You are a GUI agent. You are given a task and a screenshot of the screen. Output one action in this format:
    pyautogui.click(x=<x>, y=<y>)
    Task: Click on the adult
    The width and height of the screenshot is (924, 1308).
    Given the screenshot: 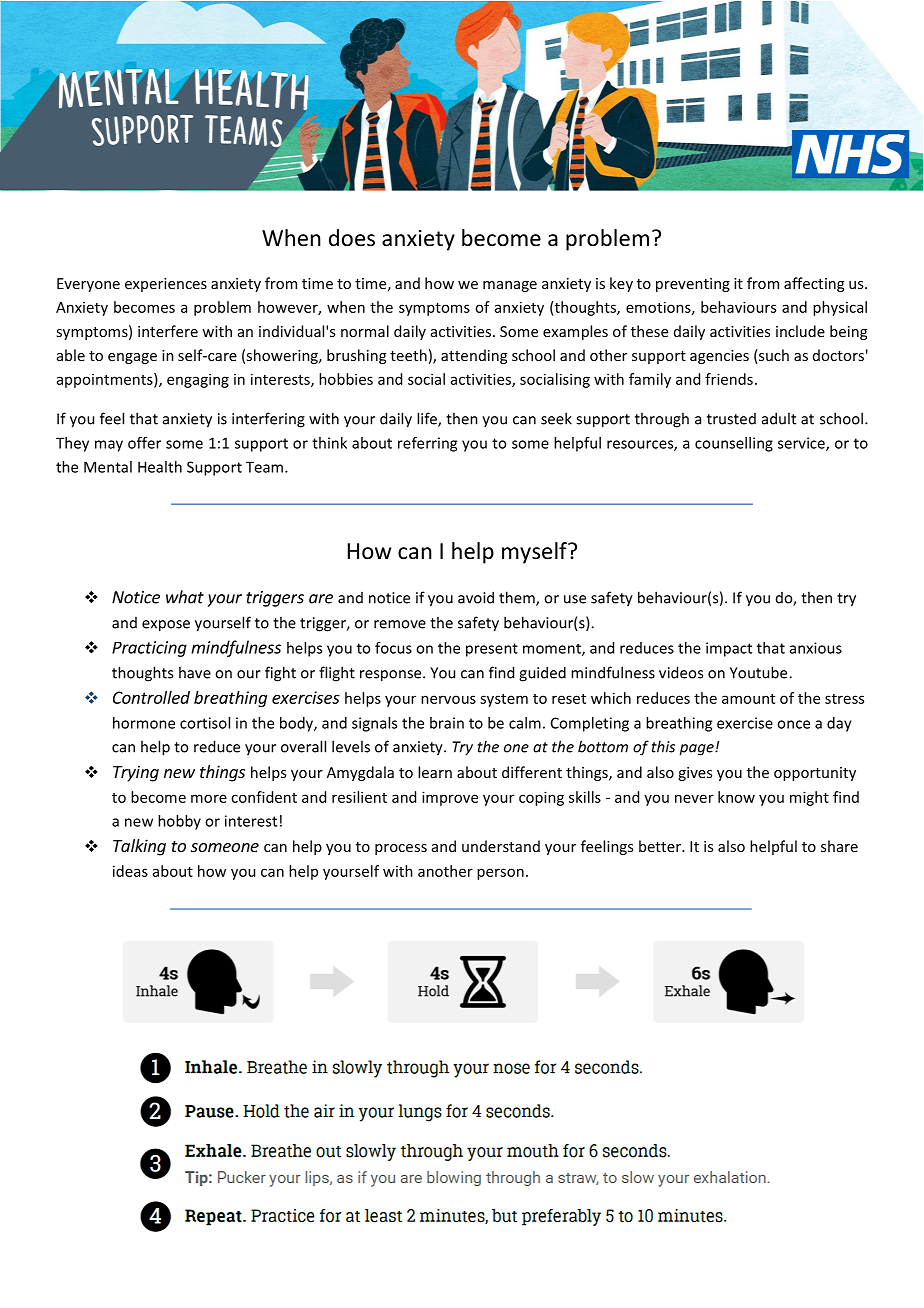 What is the action you would take?
    pyautogui.click(x=779, y=418)
